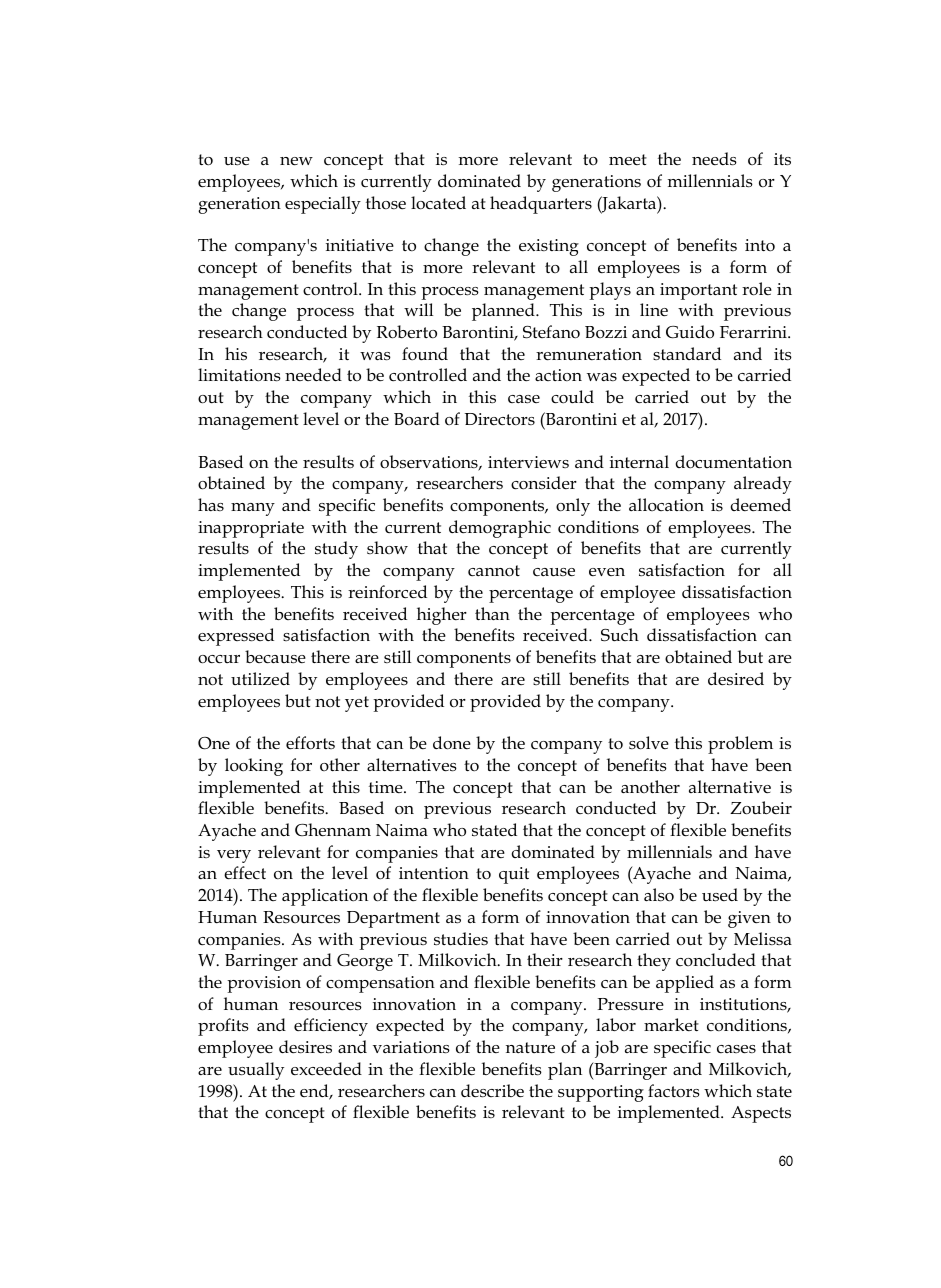 The width and height of the screenshot is (941, 1288). What do you see at coordinates (236, 637) in the screenshot?
I see `expressed` at bounding box center [236, 637].
